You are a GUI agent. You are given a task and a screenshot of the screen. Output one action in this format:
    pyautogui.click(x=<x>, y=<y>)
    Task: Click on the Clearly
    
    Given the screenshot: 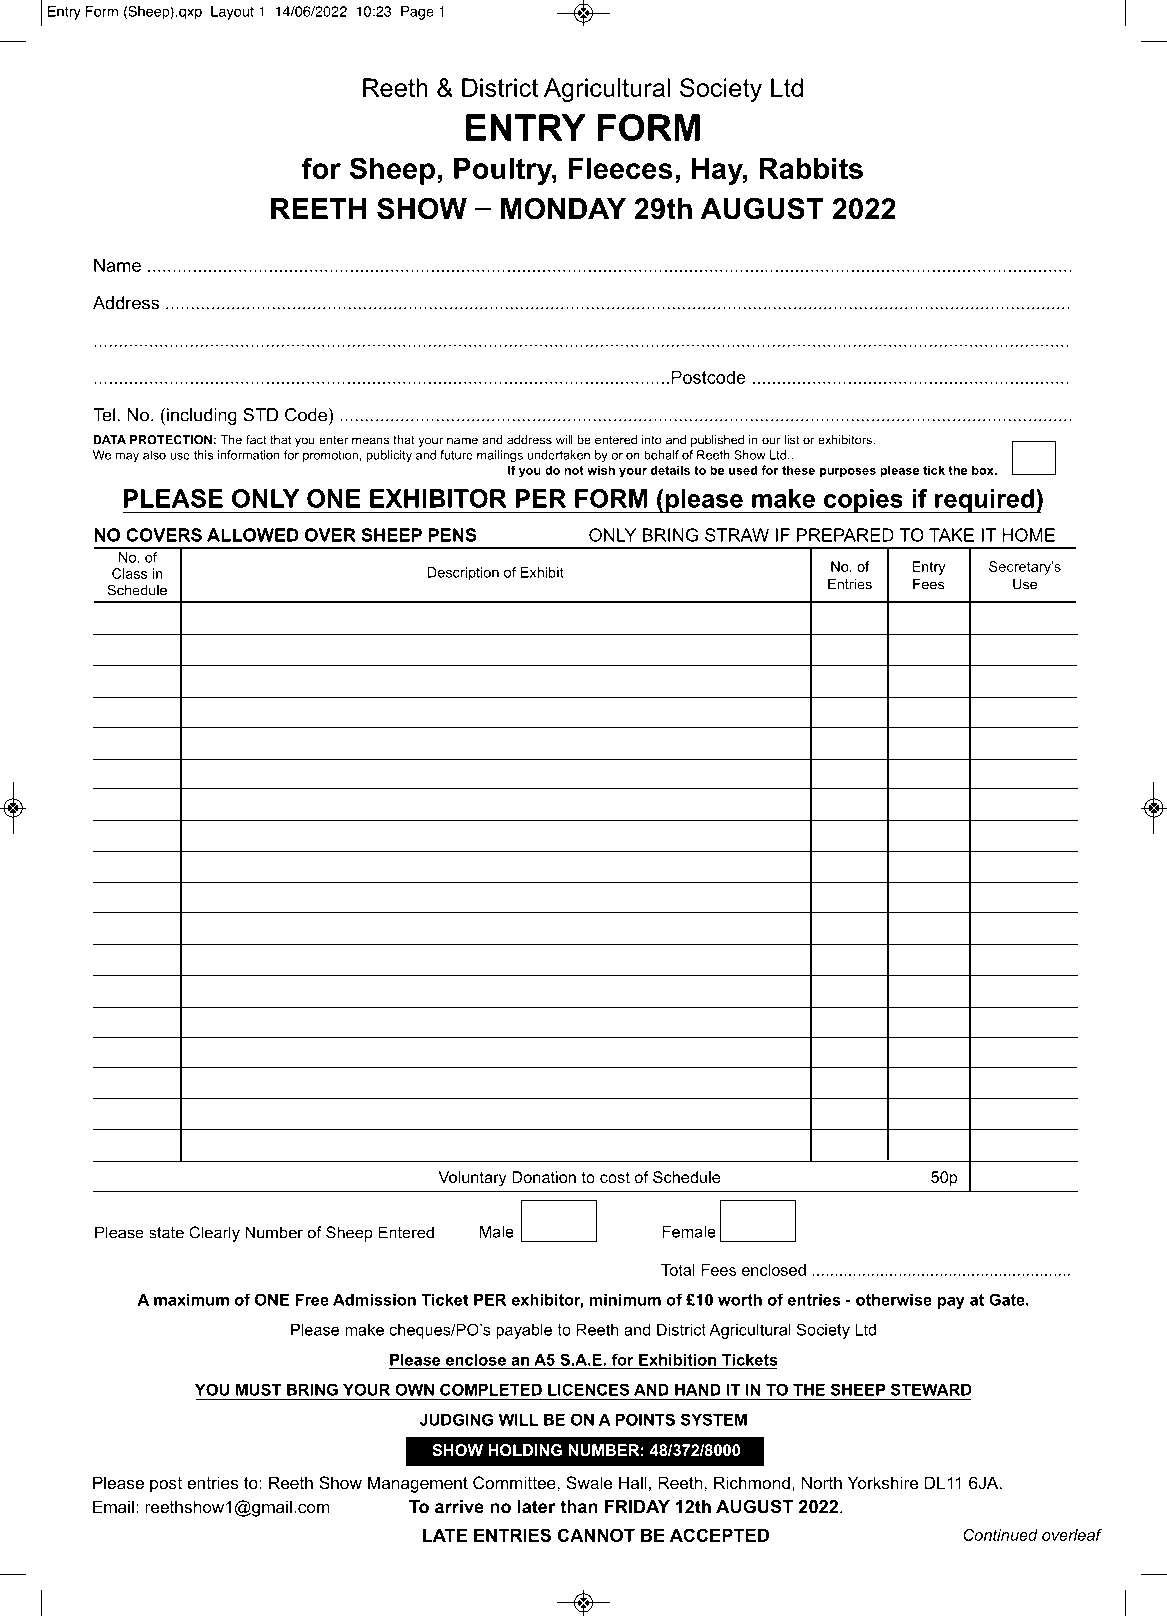 What is the action you would take?
    pyautogui.click(x=214, y=1234)
